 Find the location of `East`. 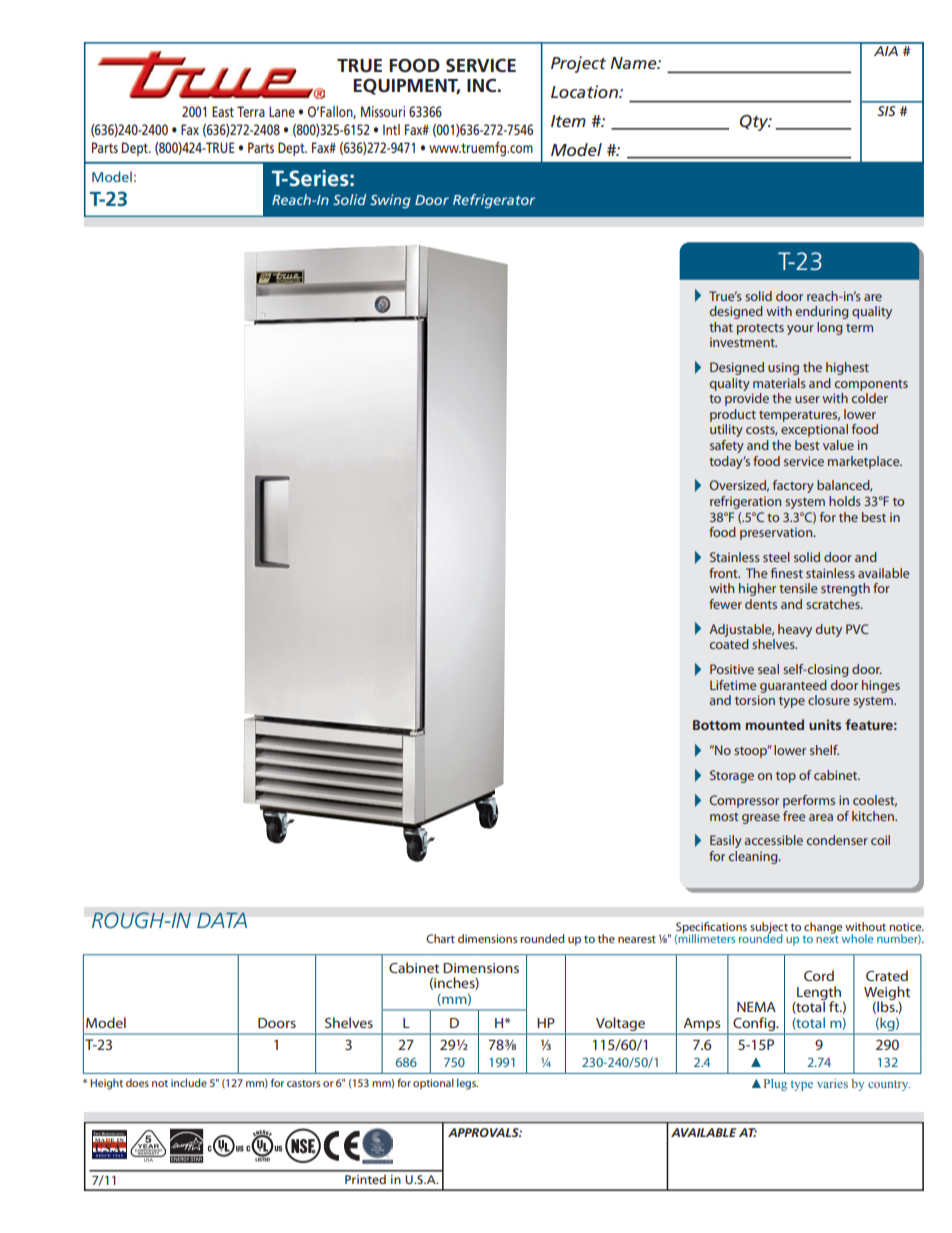

East is located at coordinates (223, 111).
